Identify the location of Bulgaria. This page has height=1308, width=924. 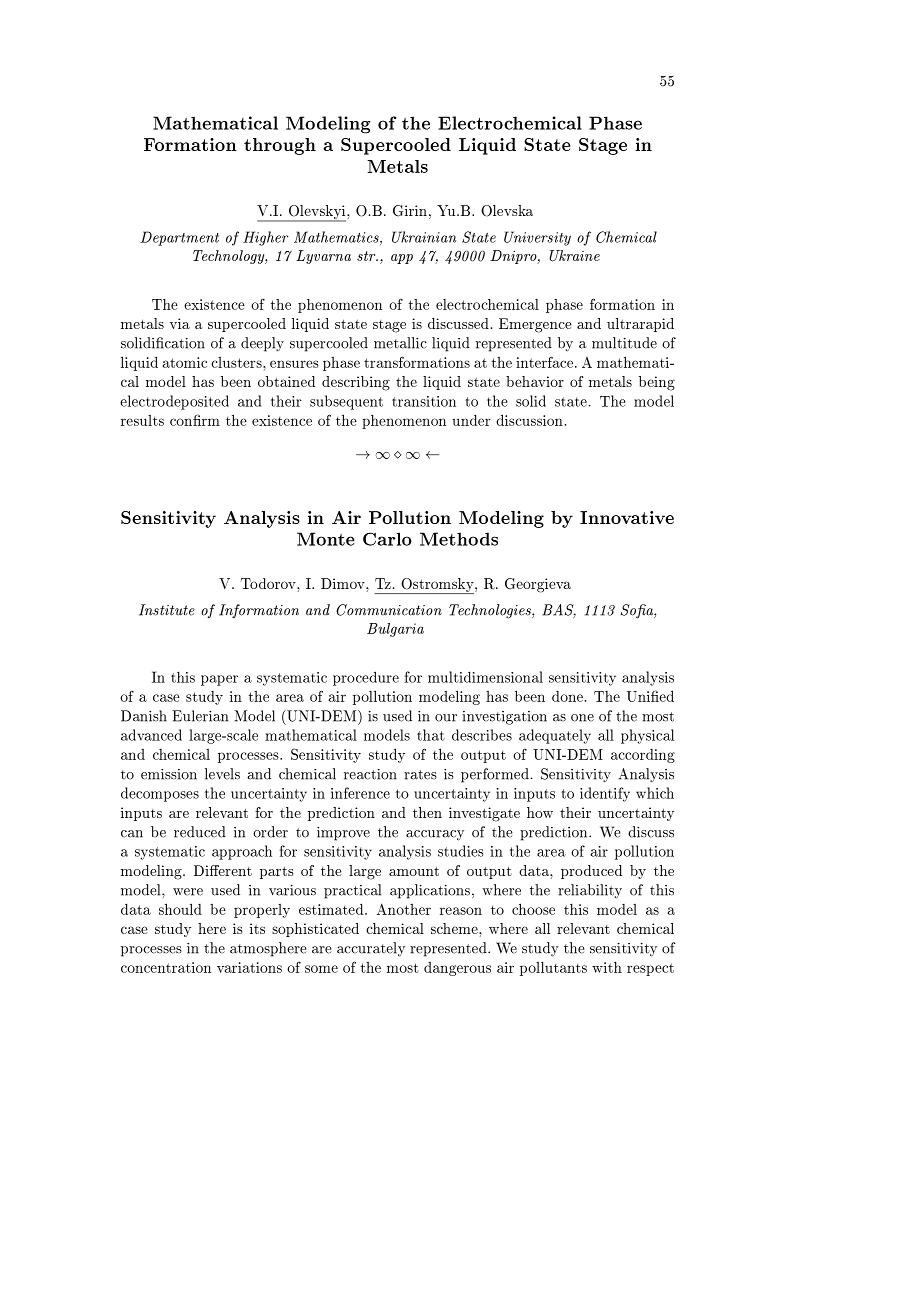
(395, 630).
